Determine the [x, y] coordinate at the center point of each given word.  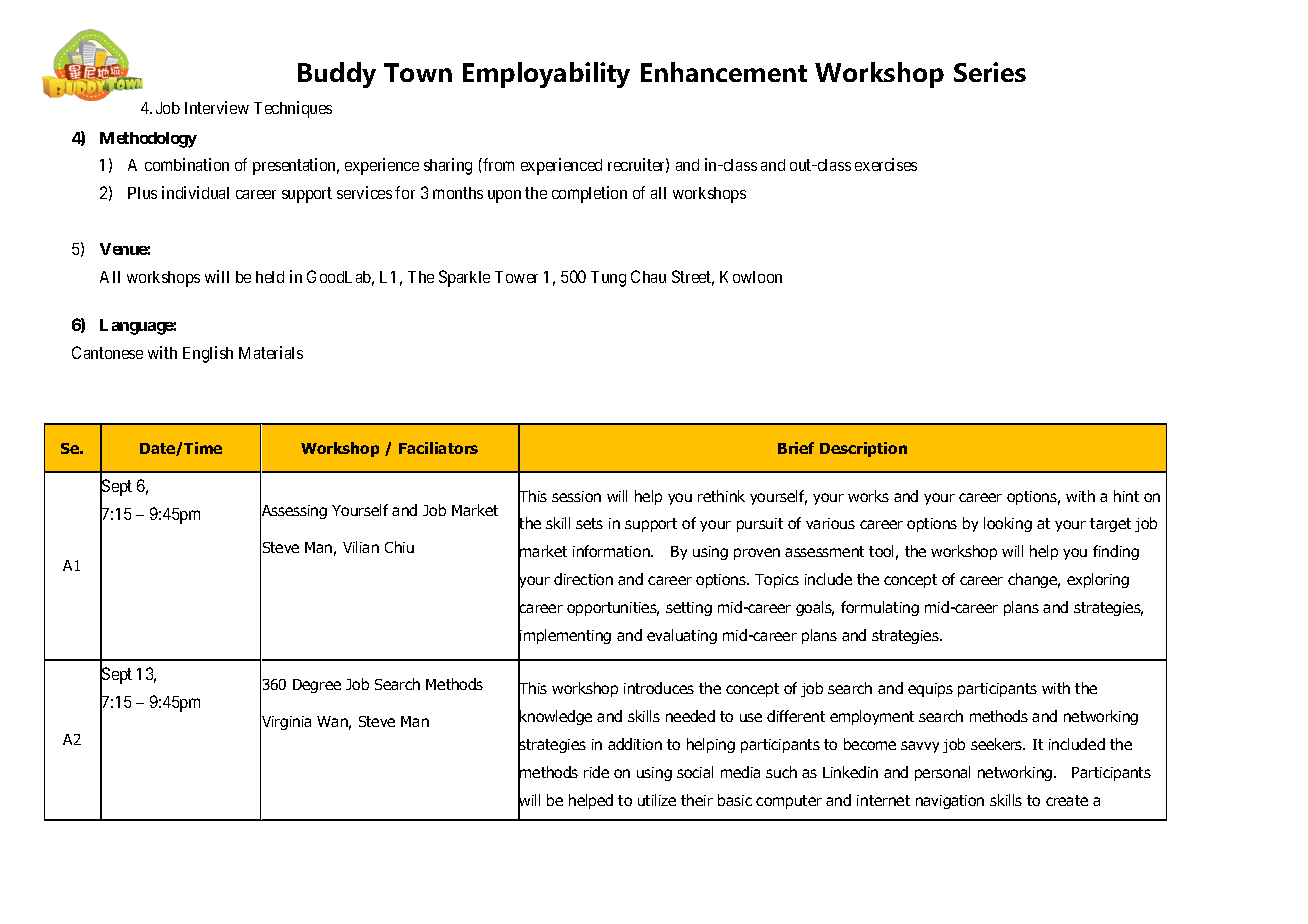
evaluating [682, 636]
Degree [317, 686]
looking [1008, 524]
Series [990, 72]
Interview [217, 107]
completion [589, 194]
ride [596, 772]
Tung [608, 279]
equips [930, 690]
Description [863, 449]
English [208, 354]
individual [195, 192]
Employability [546, 75]
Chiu [399, 547]
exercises [886, 164]
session [576, 496]
